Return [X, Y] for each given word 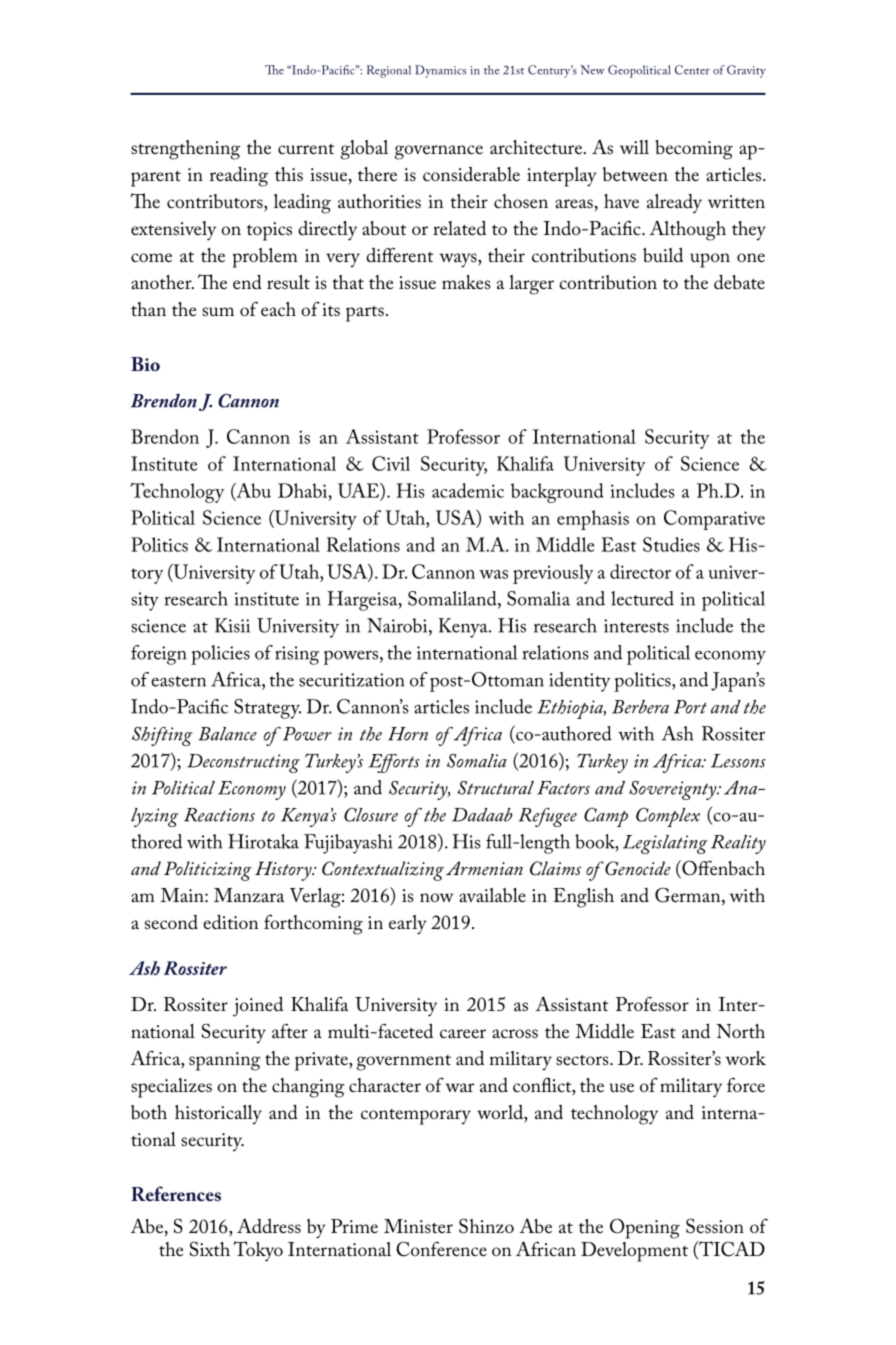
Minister [418, 1226]
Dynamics [440, 71]
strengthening [185, 150]
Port [690, 707]
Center [692, 70]
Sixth [210, 1249]
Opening [645, 1228]
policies [220, 655]
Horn [408, 734]
